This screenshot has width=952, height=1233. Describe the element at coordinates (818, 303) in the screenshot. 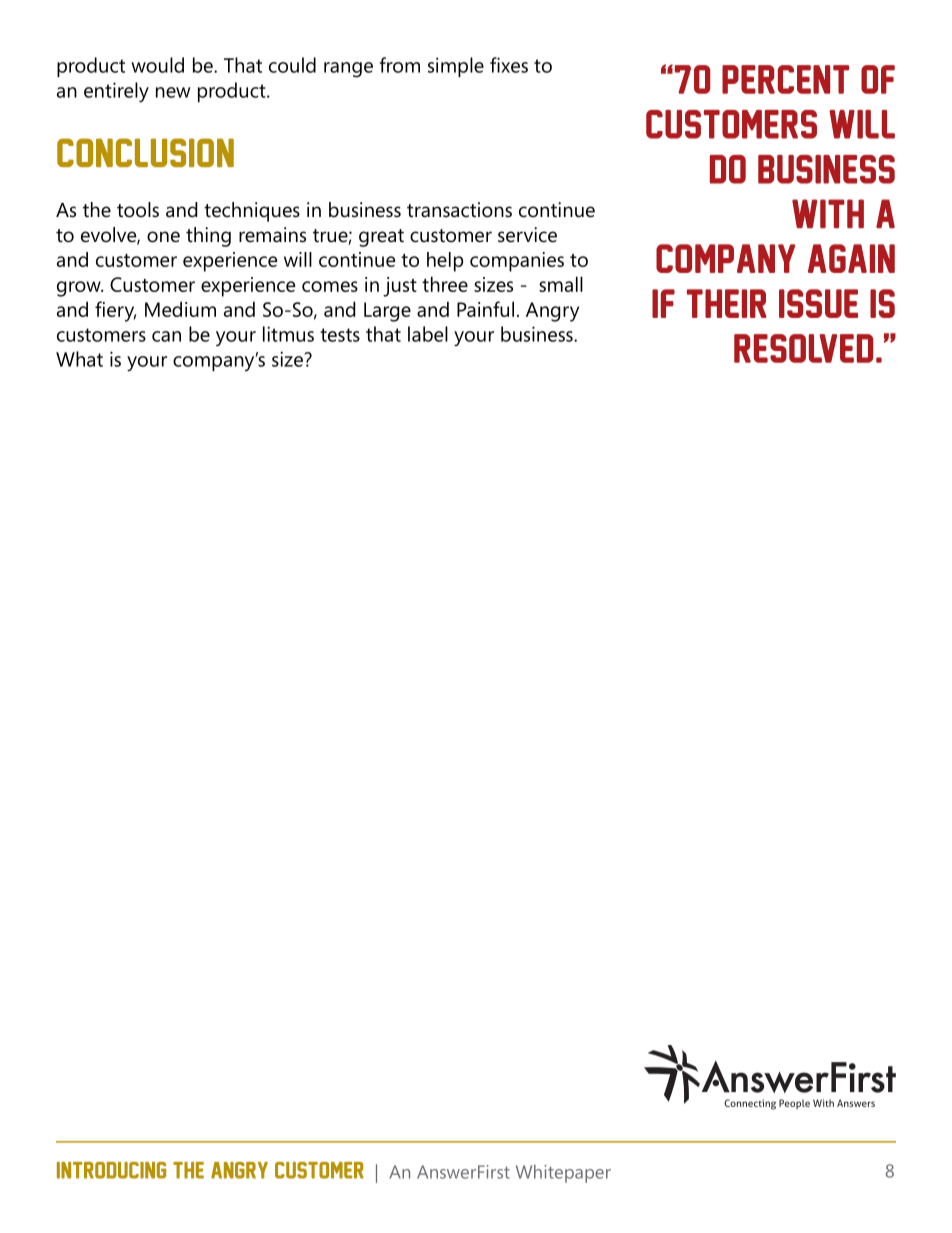

I see `issue` at that location.
